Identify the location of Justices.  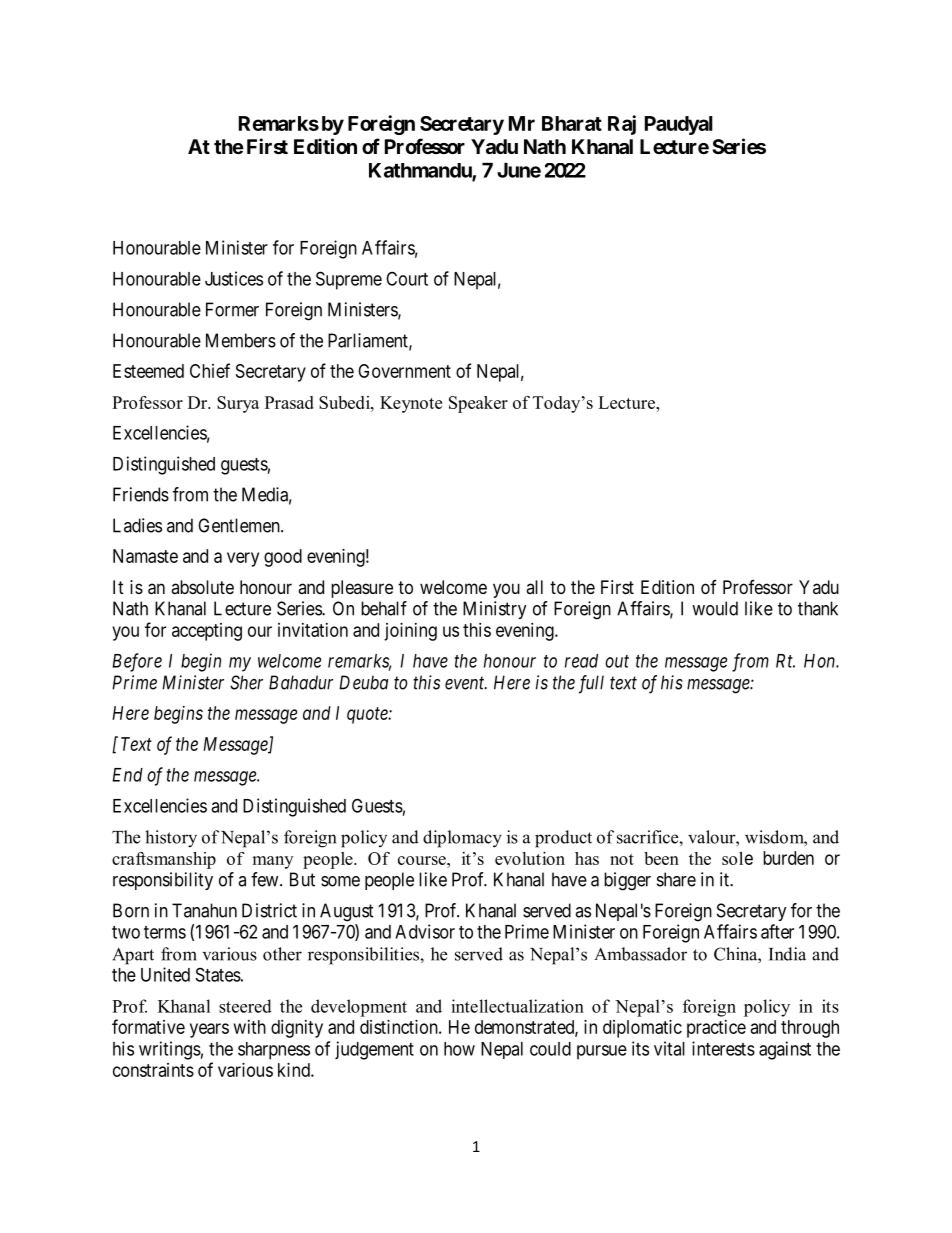
(234, 278).
